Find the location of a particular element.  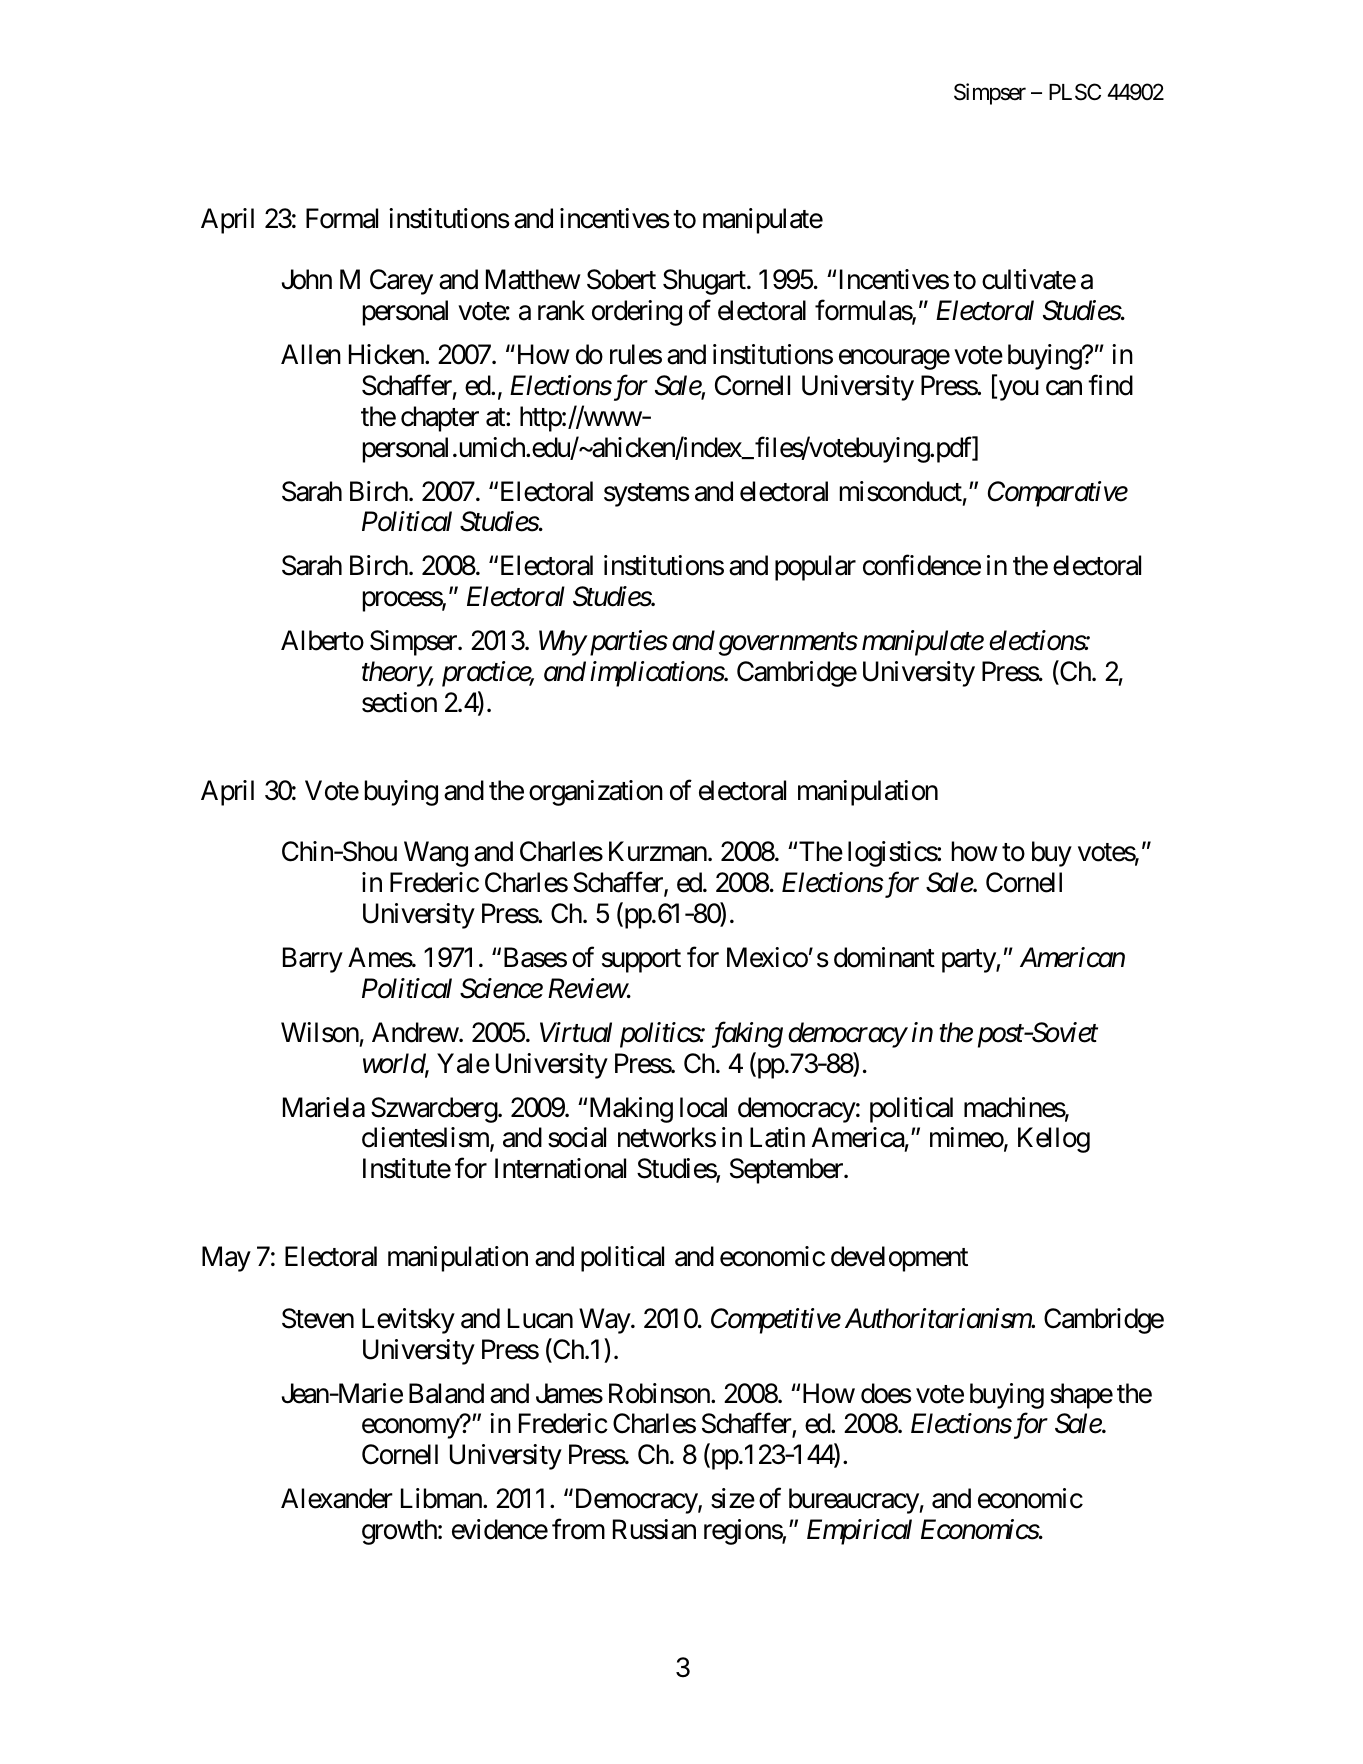

John is located at coordinates (307, 279).
